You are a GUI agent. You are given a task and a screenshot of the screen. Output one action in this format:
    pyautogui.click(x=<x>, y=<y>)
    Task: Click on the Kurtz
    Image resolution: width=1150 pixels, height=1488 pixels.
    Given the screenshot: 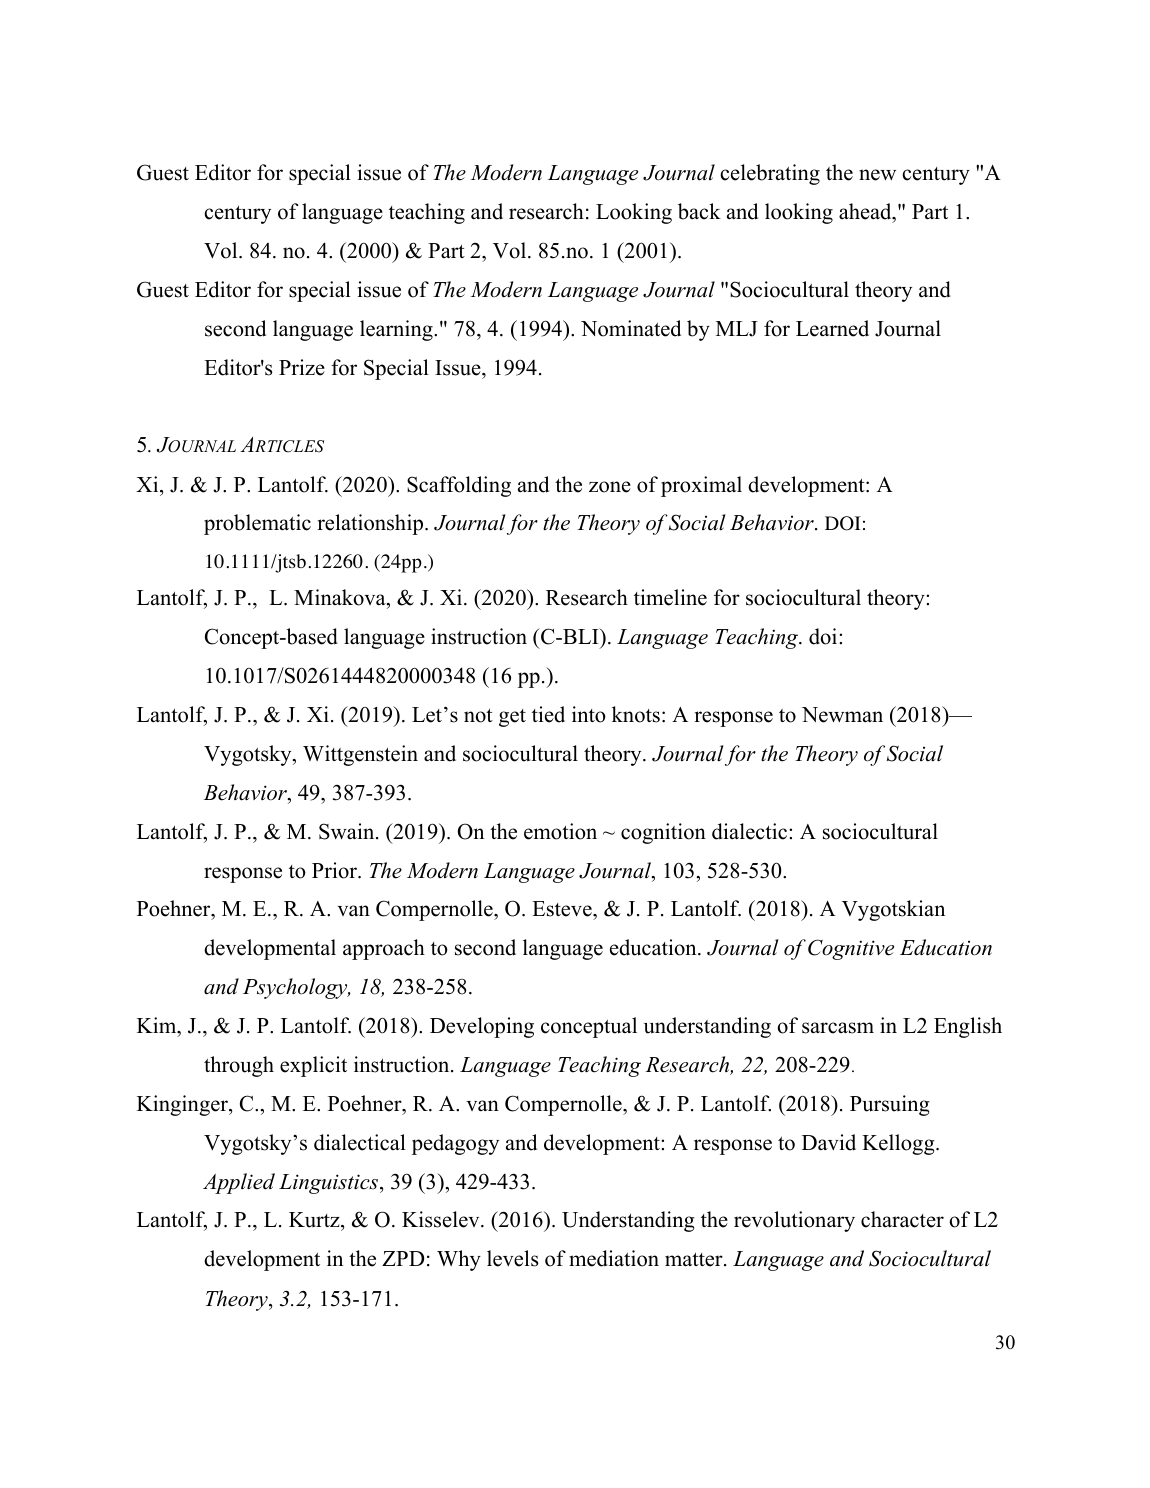 What is the action you would take?
    pyautogui.click(x=315, y=1221)
